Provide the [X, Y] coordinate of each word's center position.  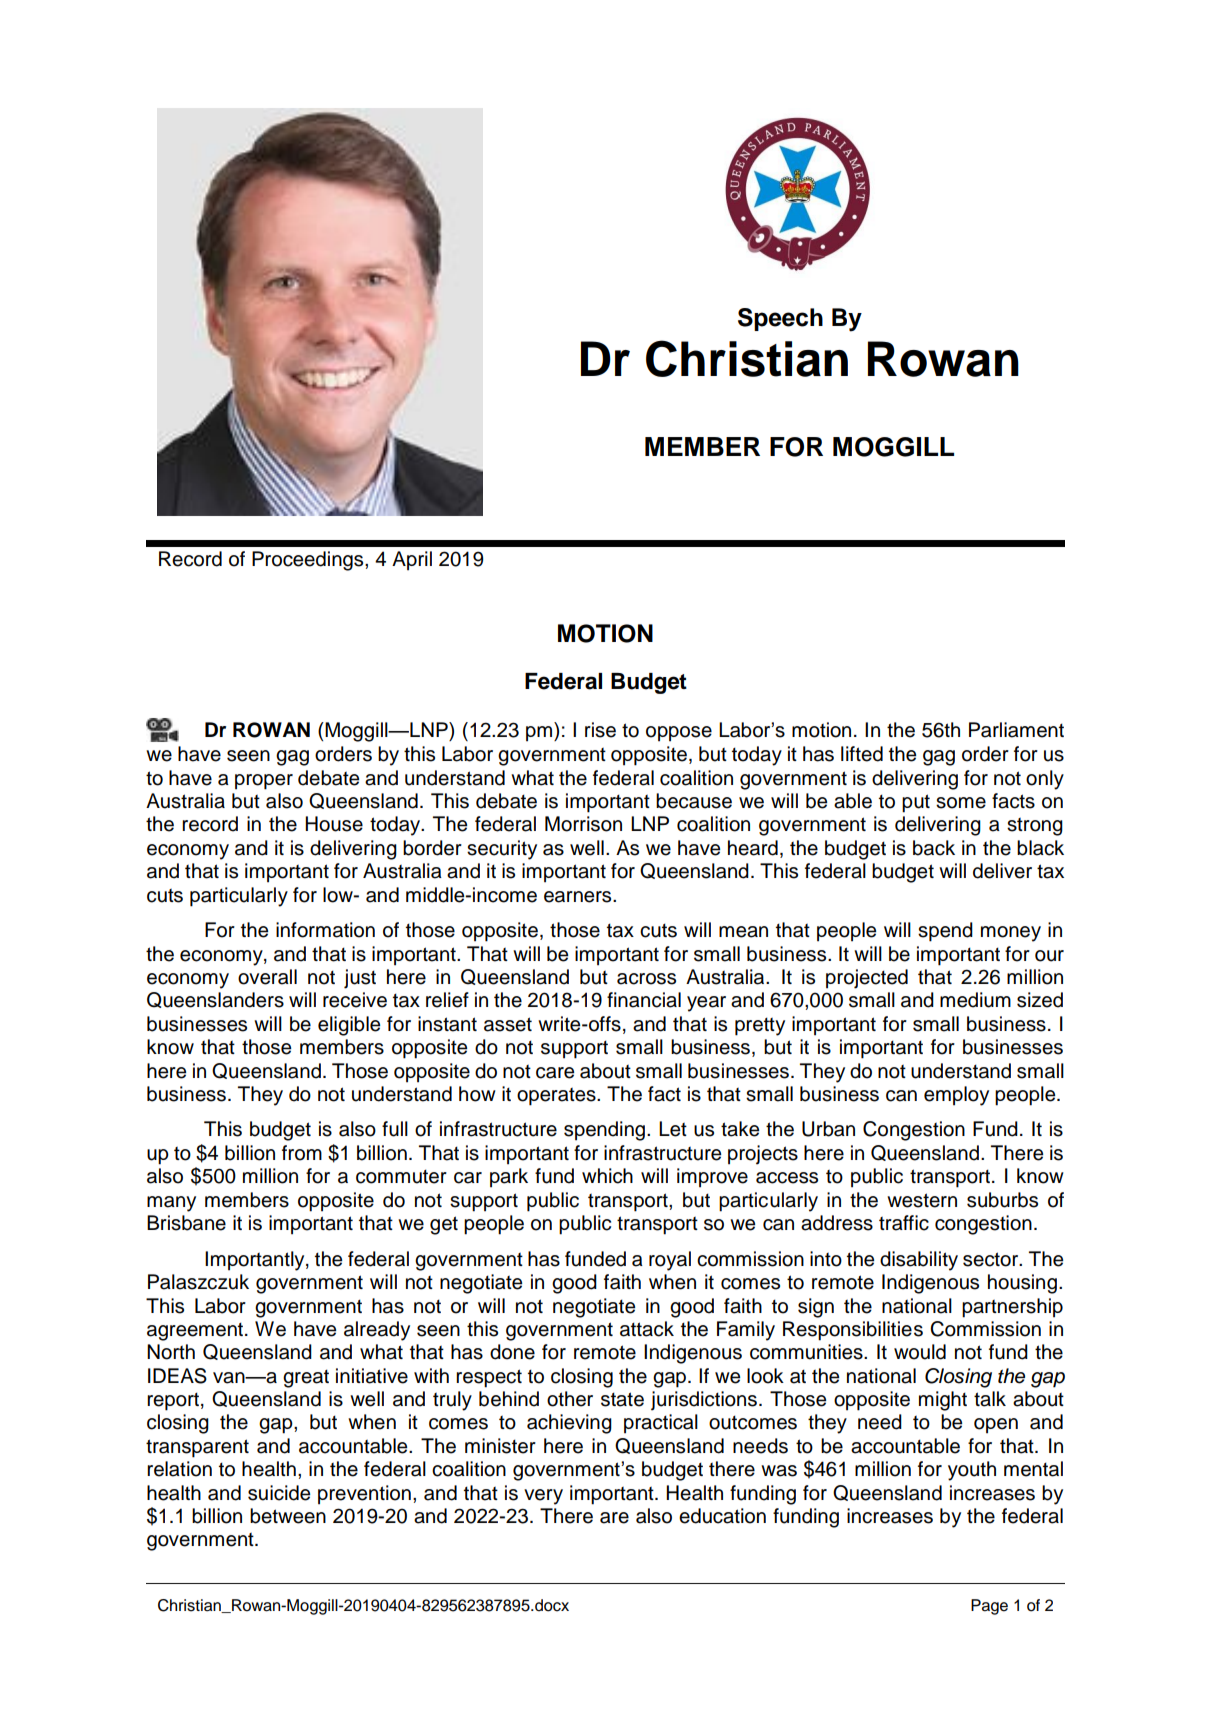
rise [600, 730]
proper [264, 782]
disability [919, 1261]
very [543, 1497]
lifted [862, 754]
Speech [780, 319]
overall [267, 977]
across [646, 979]
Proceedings [309, 561]
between [288, 1516]
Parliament [1016, 730]
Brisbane [186, 1223]
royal [670, 1261]
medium [975, 1000]
